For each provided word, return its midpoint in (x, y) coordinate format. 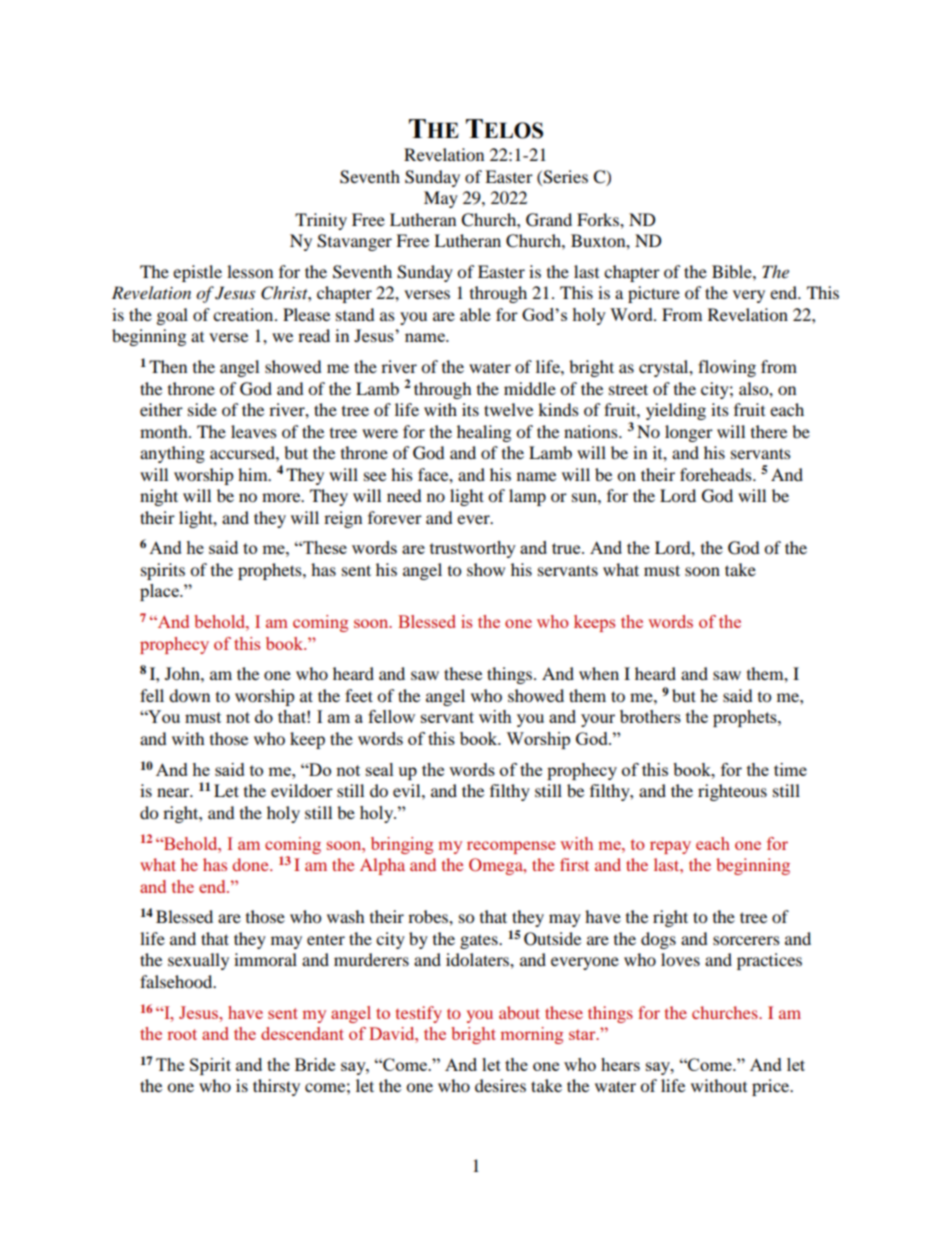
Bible (733, 271)
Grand (549, 220)
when (599, 673)
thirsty (276, 1087)
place (160, 592)
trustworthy (473, 549)
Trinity (321, 221)
